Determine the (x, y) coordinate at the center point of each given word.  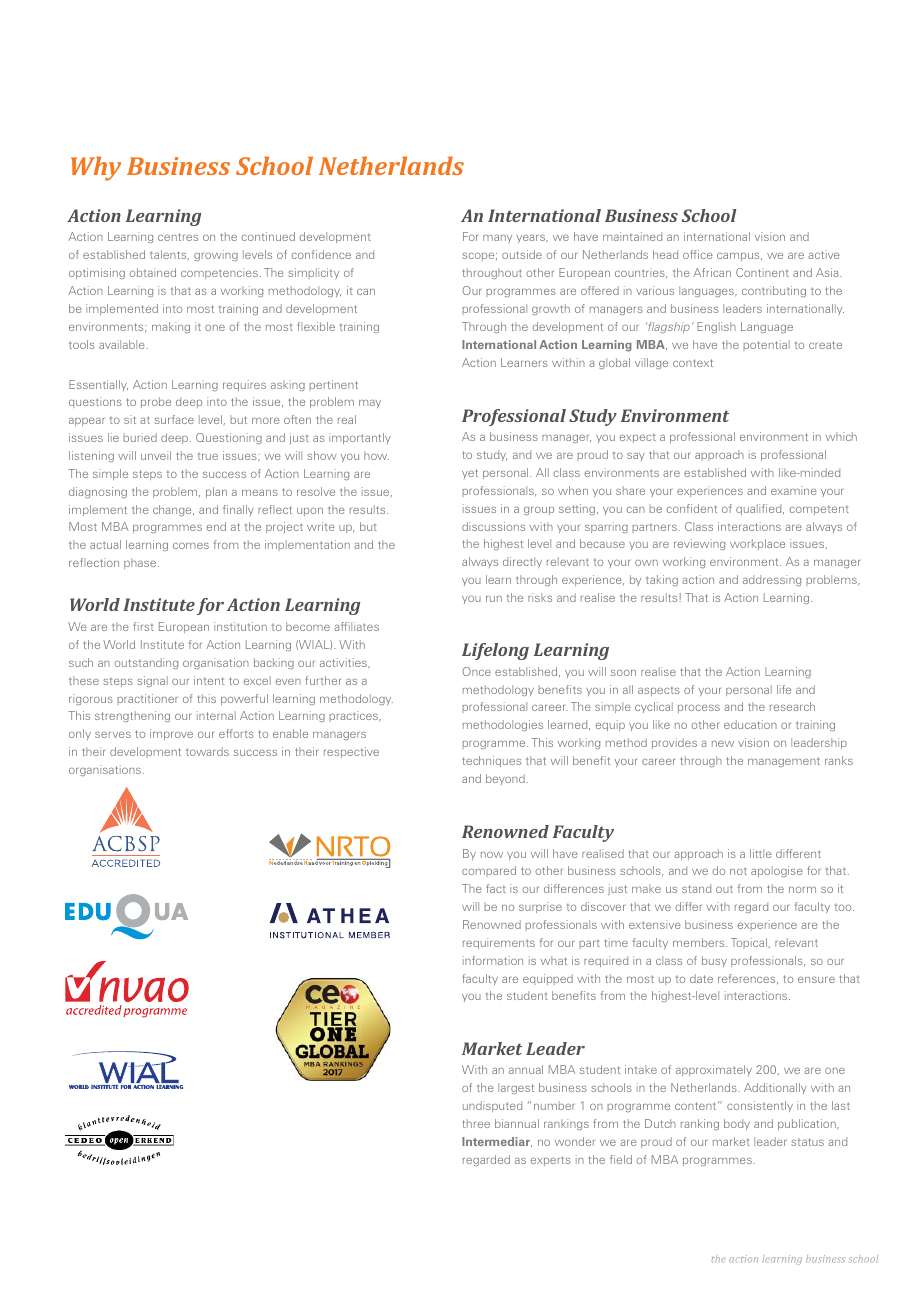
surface (174, 419)
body (737, 1124)
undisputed (492, 1106)
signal (152, 681)
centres (178, 237)
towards (207, 751)
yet (470, 474)
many (497, 239)
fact (496, 888)
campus (739, 257)
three (476, 1123)
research (792, 706)
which (841, 436)
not (738, 871)
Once (476, 671)
